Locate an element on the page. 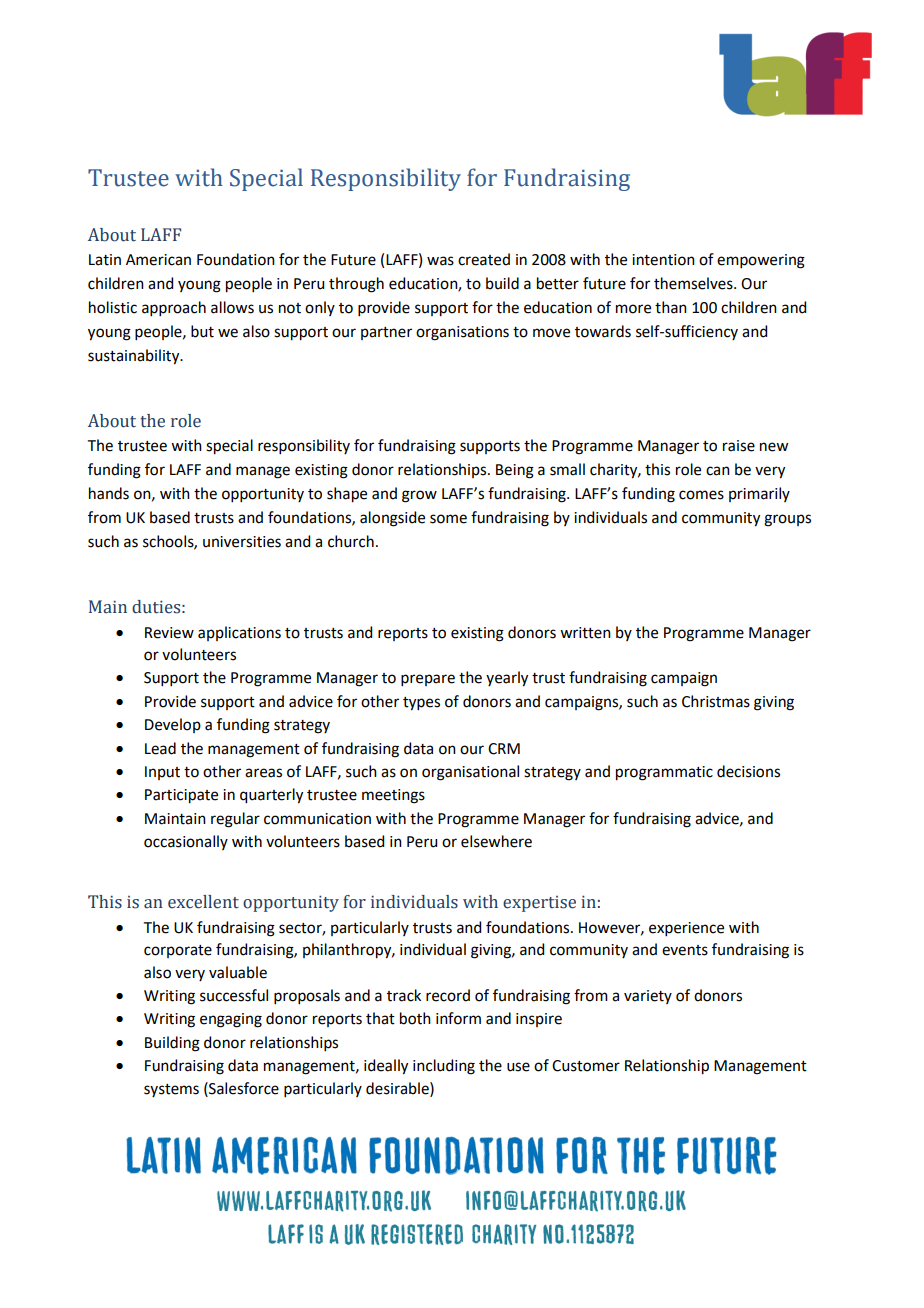 The height and width of the document is (1308, 924). some is located at coordinates (448, 519).
